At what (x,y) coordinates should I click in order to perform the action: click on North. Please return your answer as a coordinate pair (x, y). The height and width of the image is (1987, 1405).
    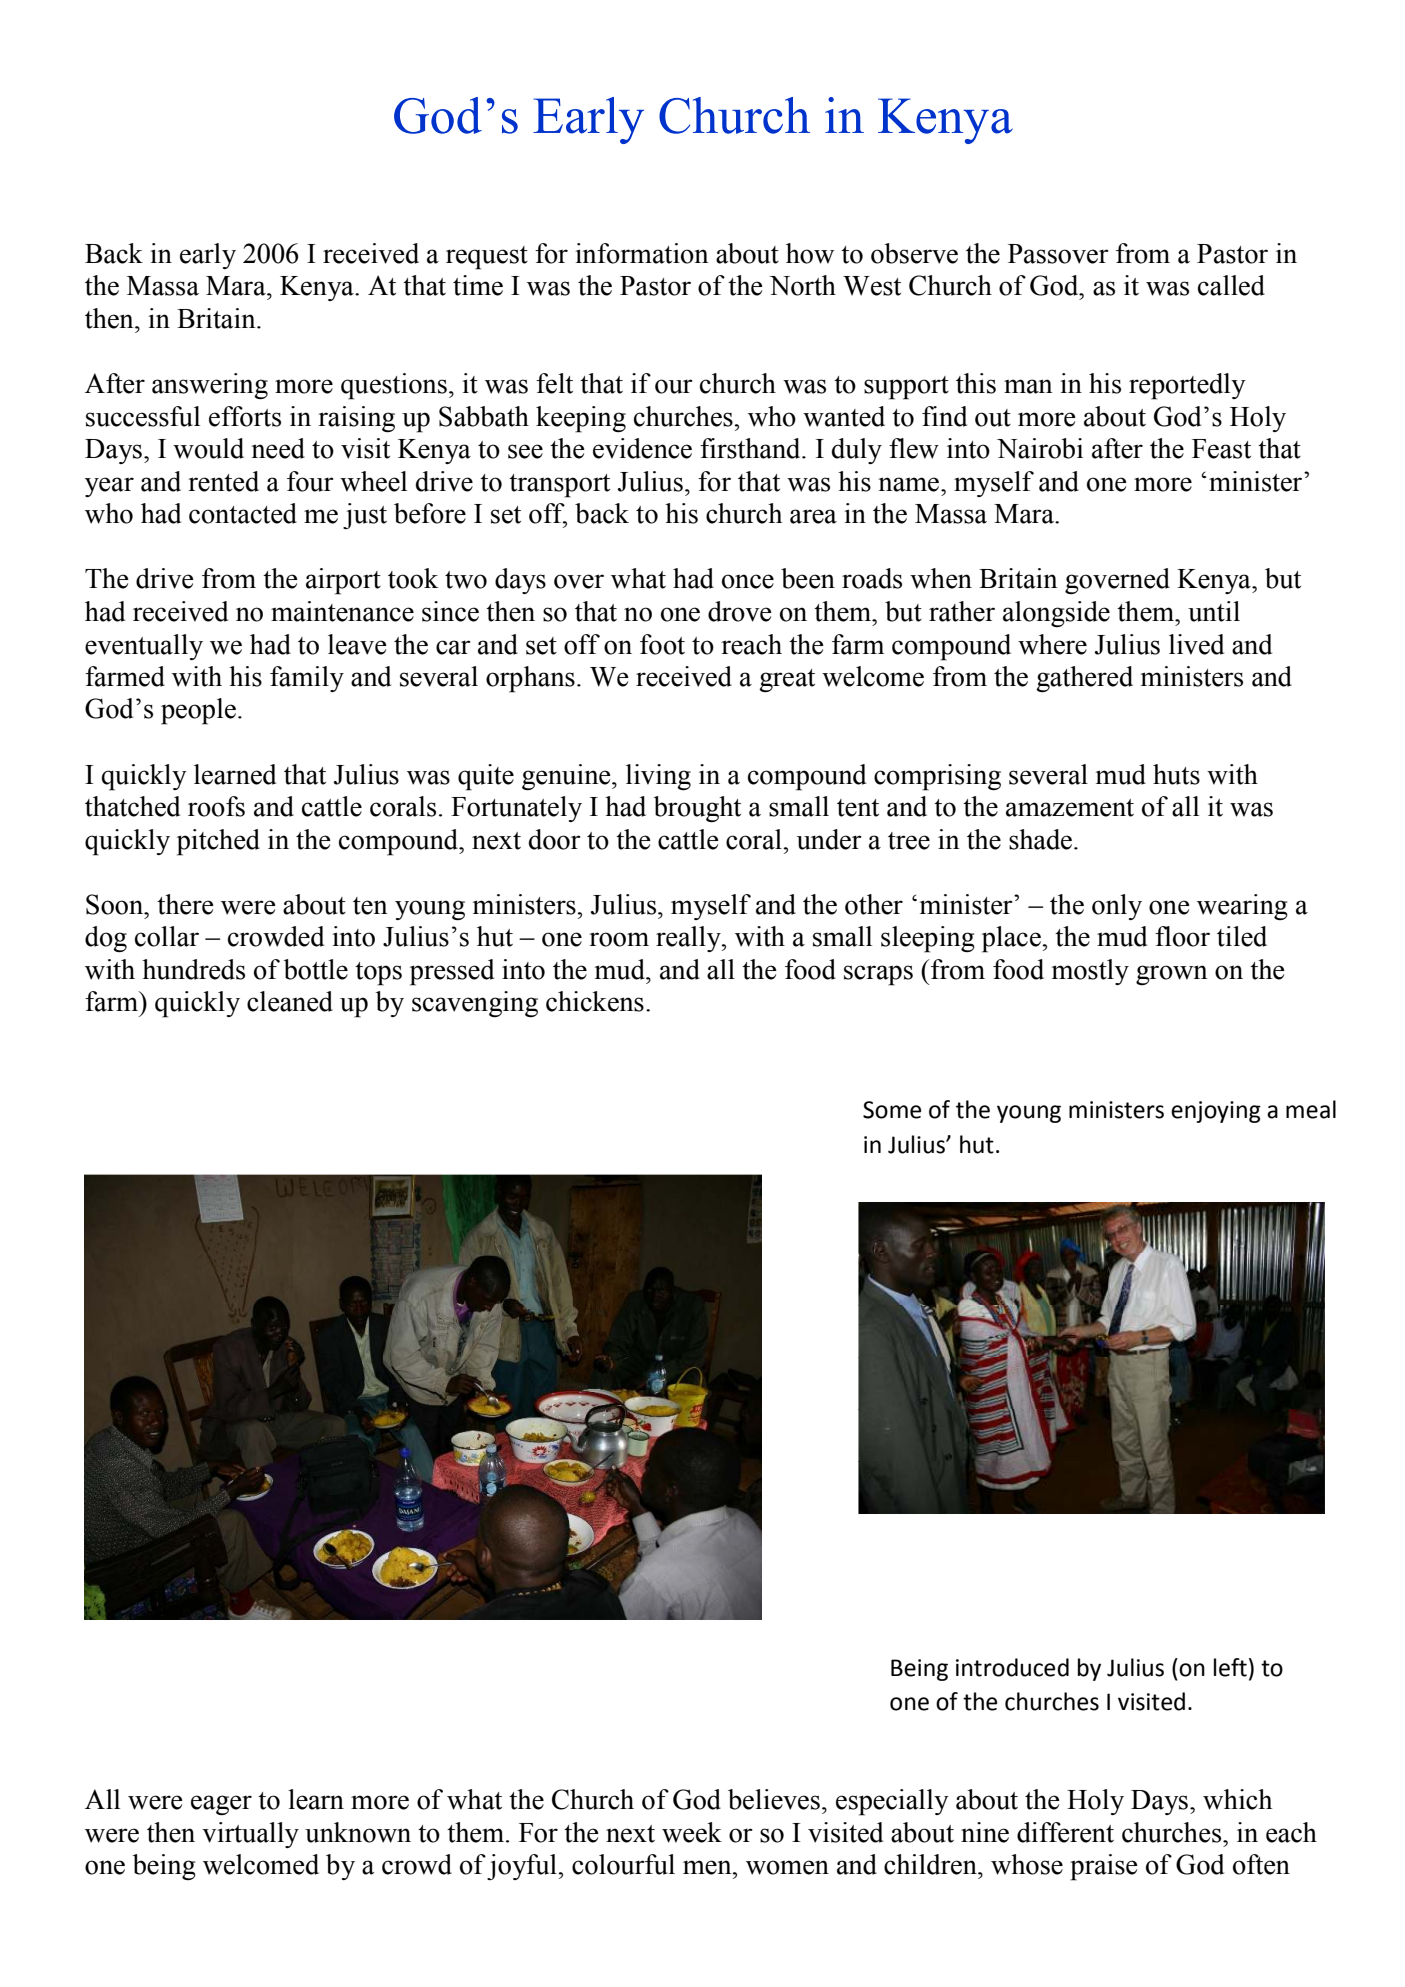
    Looking at the image, I should click on (803, 285).
